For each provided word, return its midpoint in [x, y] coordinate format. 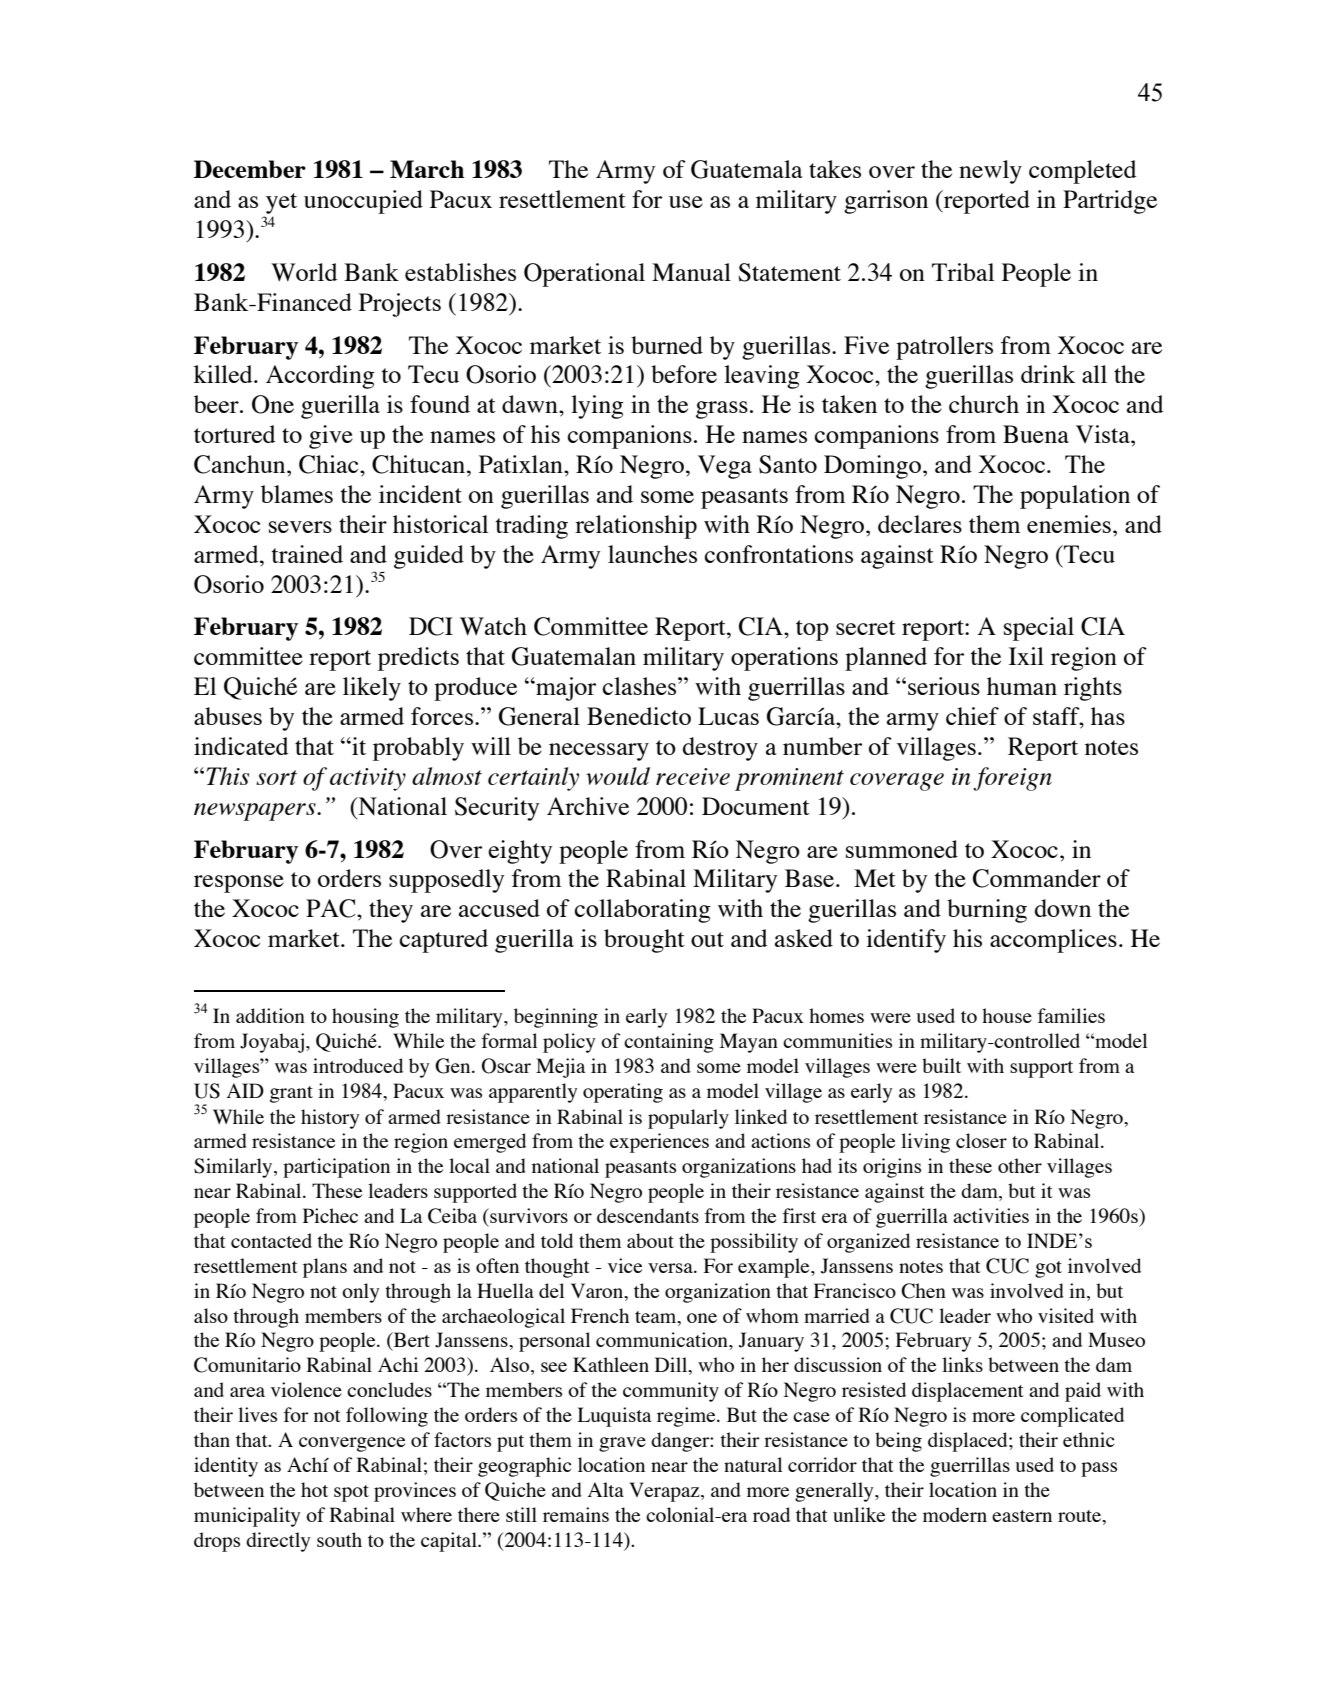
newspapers [256, 812]
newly [990, 172]
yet [280, 205]
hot [314, 1489]
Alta [606, 1489]
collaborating [643, 911]
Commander [1037, 878]
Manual [691, 272]
